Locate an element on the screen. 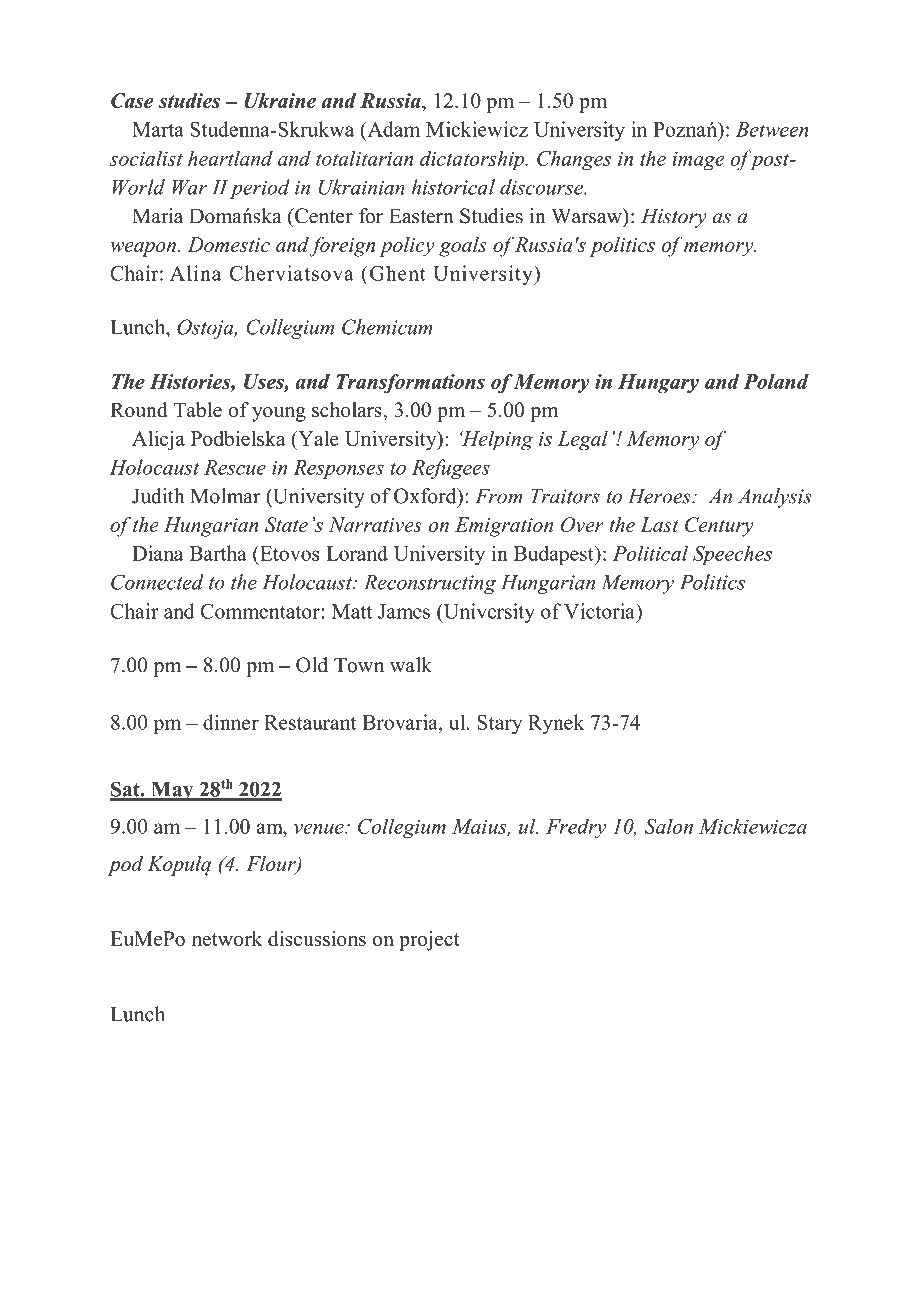  dictatorship is located at coordinates (473, 160).
